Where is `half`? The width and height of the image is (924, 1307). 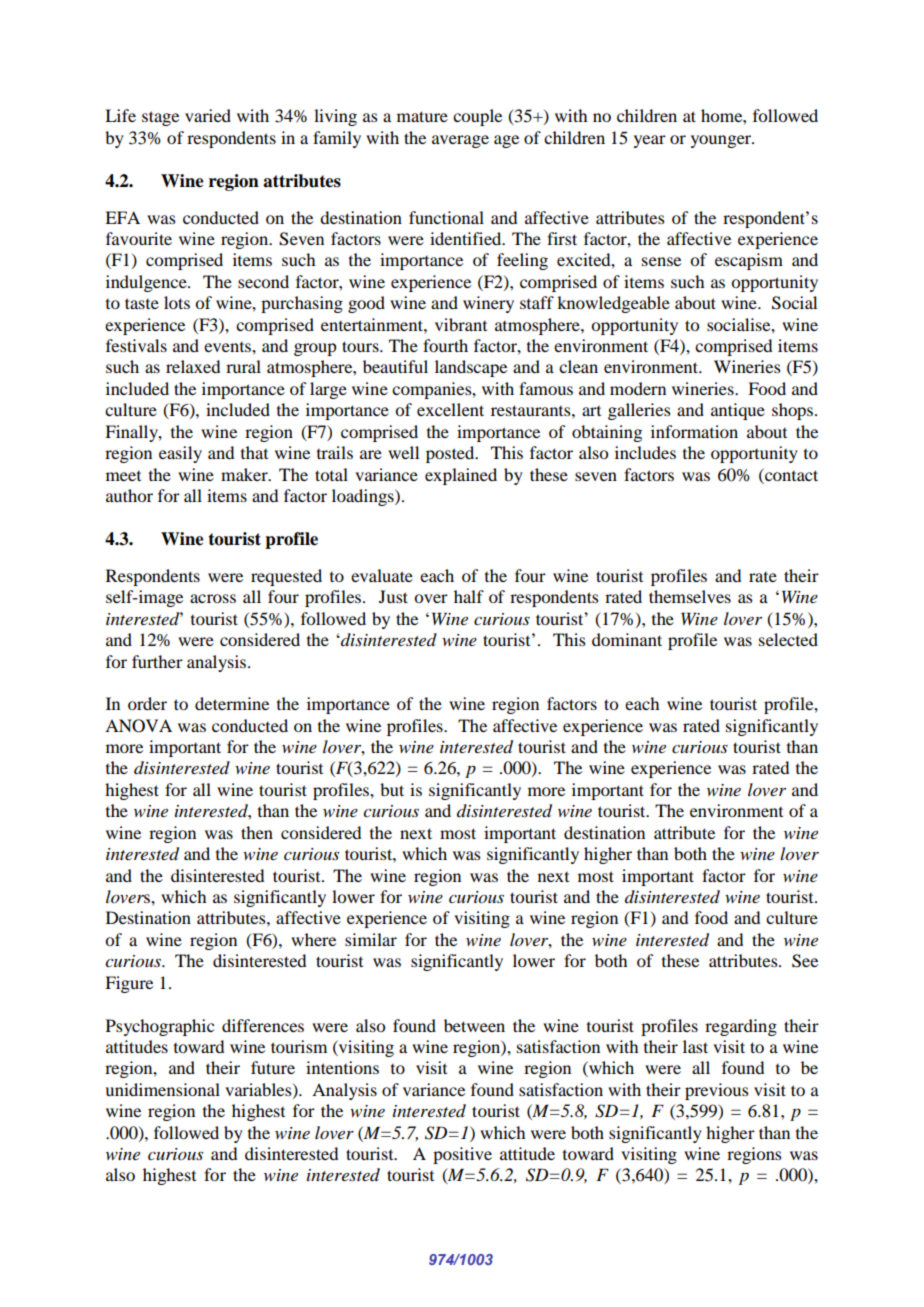 half is located at coordinates (469, 596).
